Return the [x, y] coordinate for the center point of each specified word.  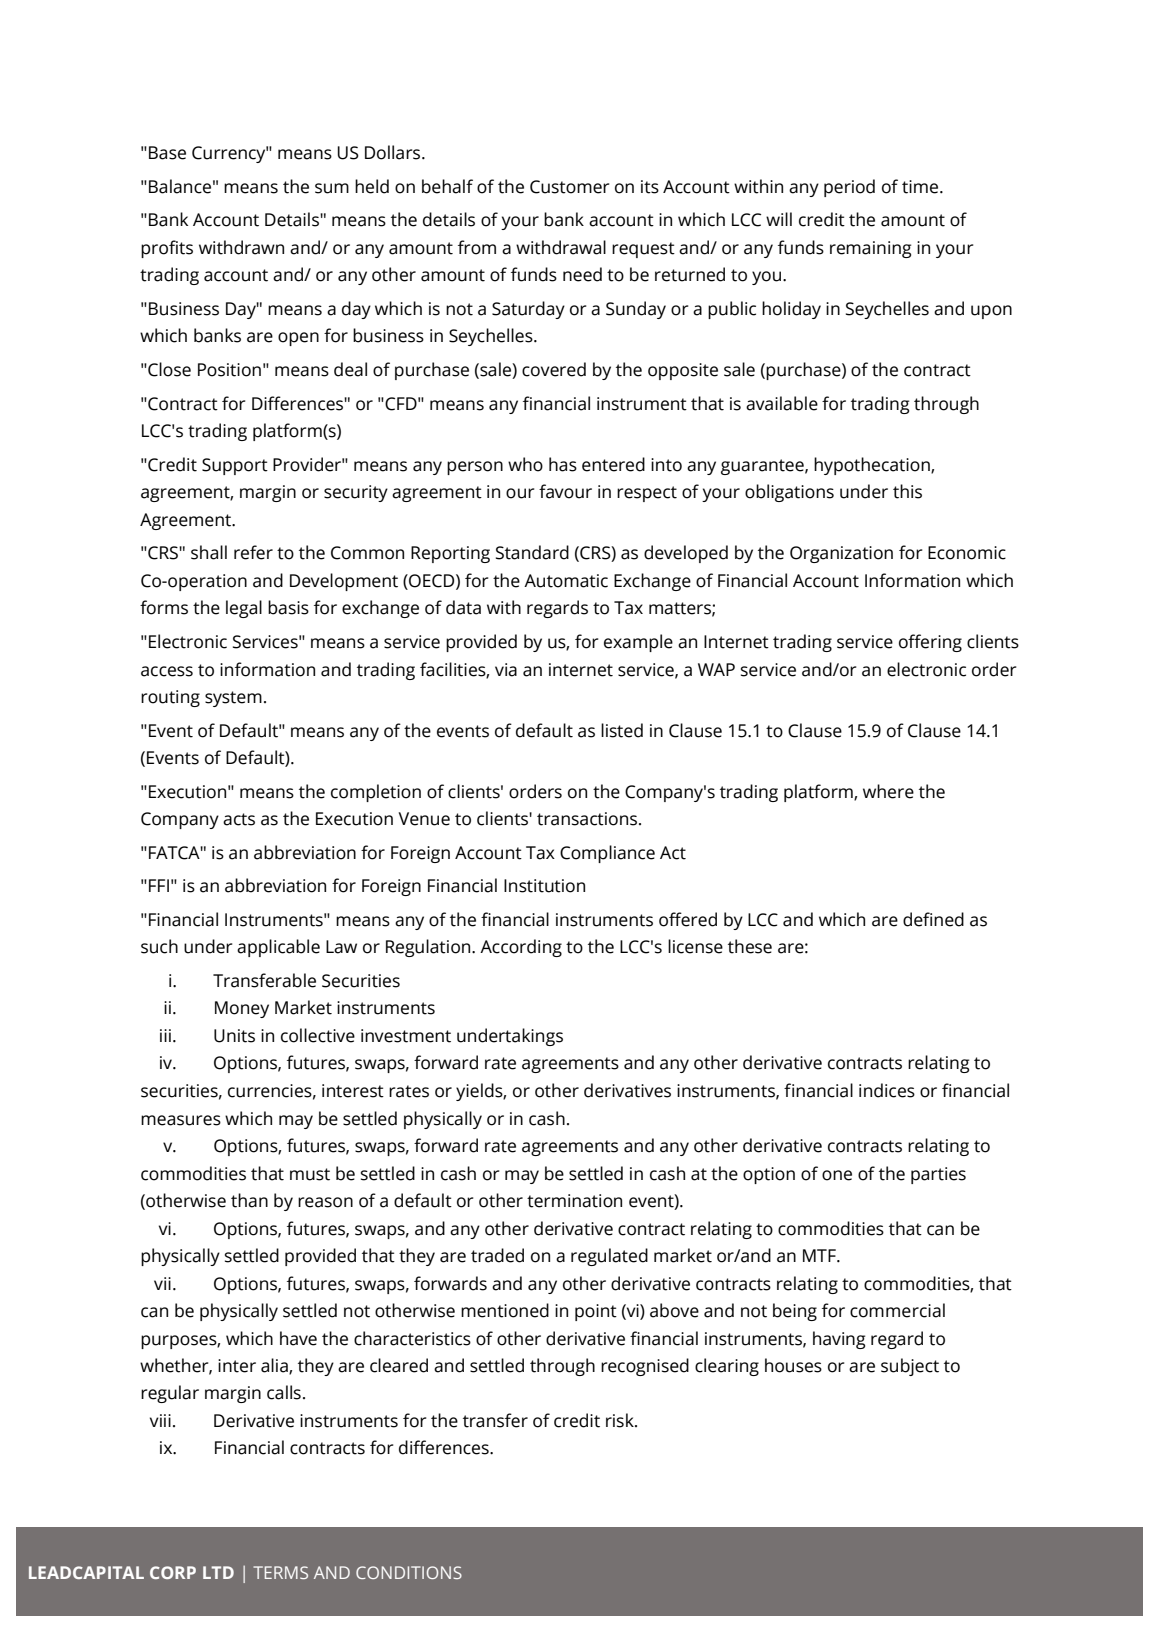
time [921, 187]
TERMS [280, 1572]
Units [234, 1036]
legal [244, 609]
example [638, 643]
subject [910, 1367]
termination [574, 1201]
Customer [569, 187]
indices [887, 1090]
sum [332, 188]
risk [621, 1420]
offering [930, 643]
